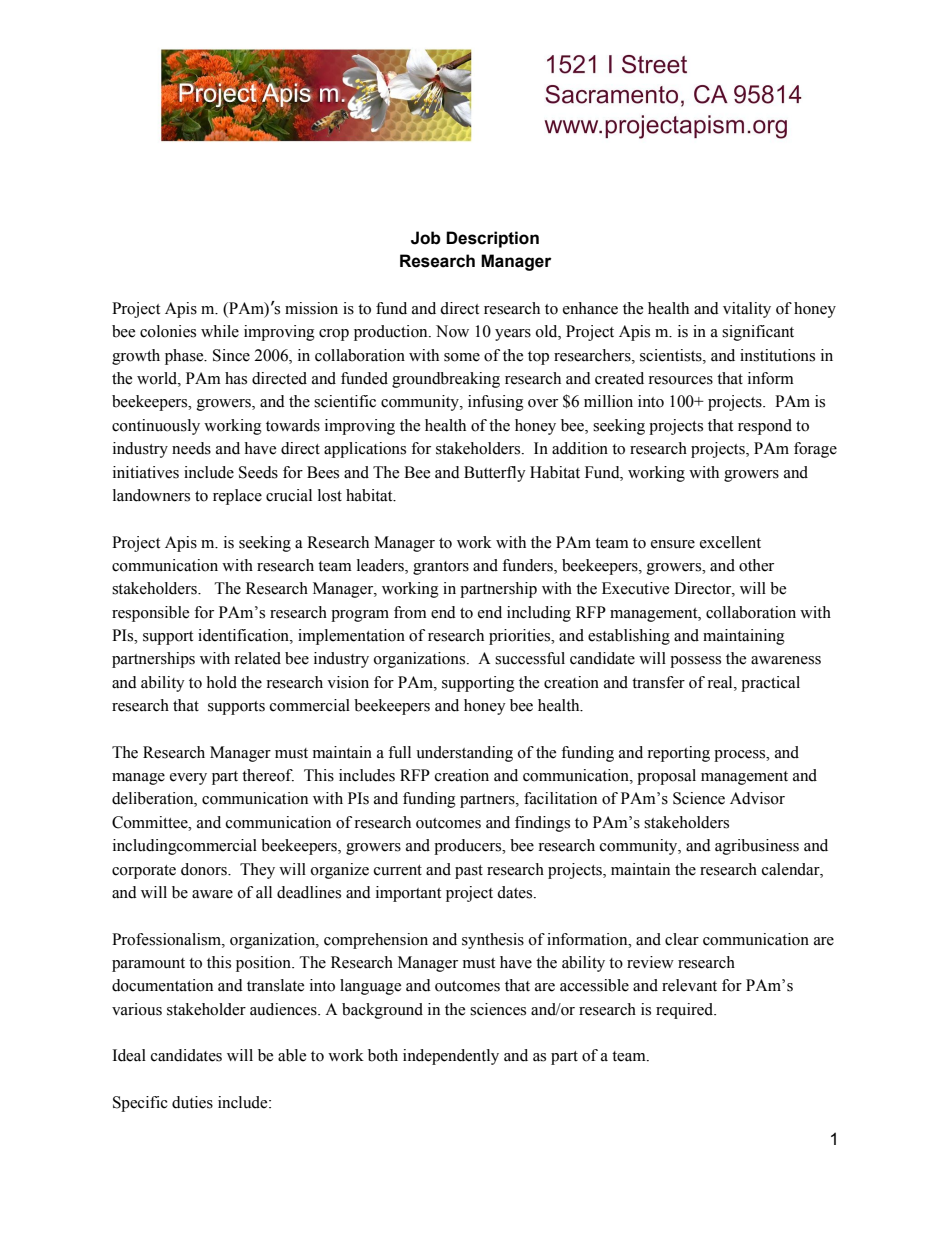  I want to click on vitality, so click(747, 310).
